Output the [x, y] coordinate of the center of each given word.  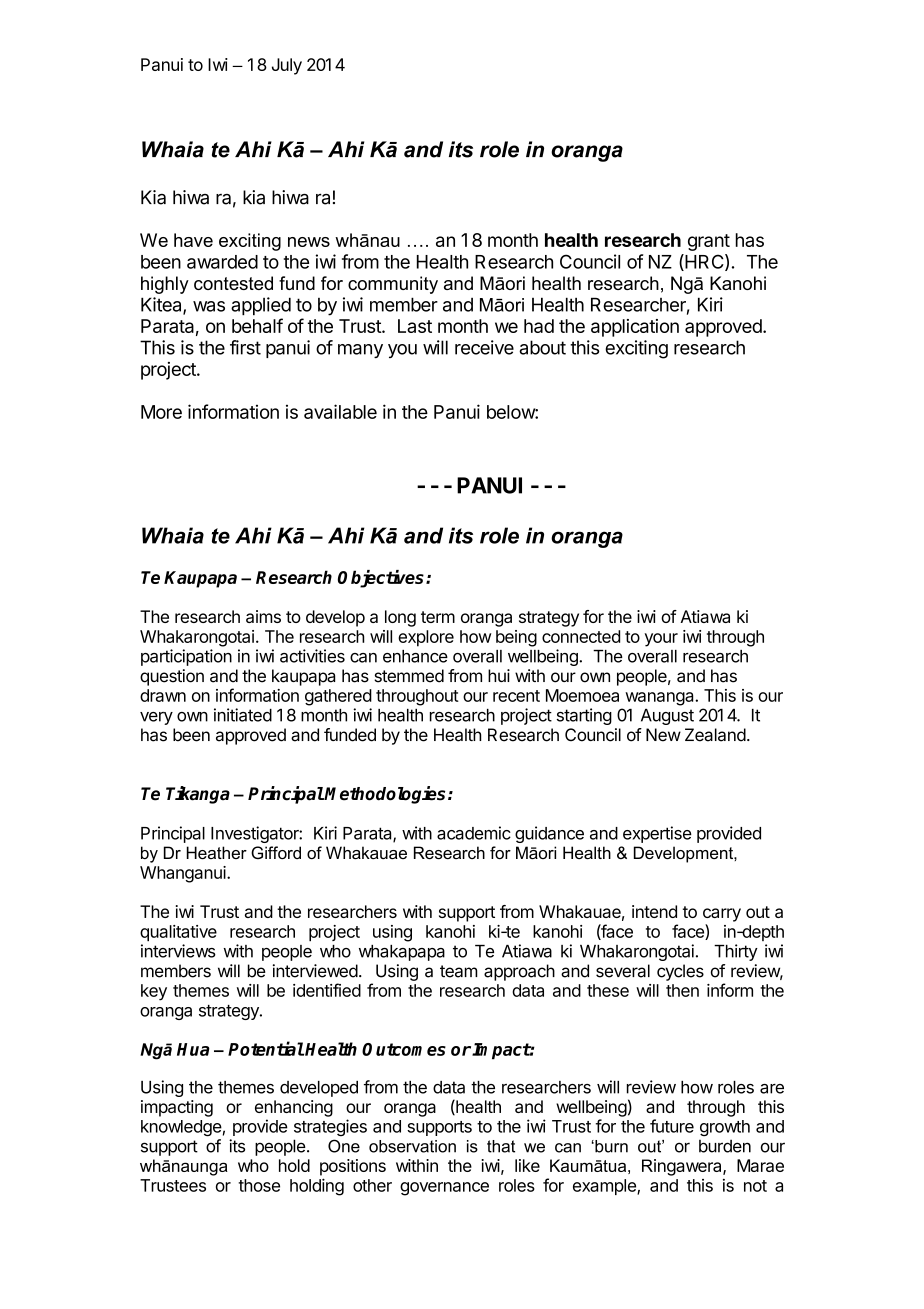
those [259, 1185]
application [635, 328]
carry [722, 915]
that [501, 1146]
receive [484, 347]
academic [474, 833]
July [287, 66]
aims [263, 616]
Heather [216, 852]
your [661, 640]
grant [709, 242]
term [438, 617]
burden [725, 1146]
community [393, 285]
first [245, 347]
